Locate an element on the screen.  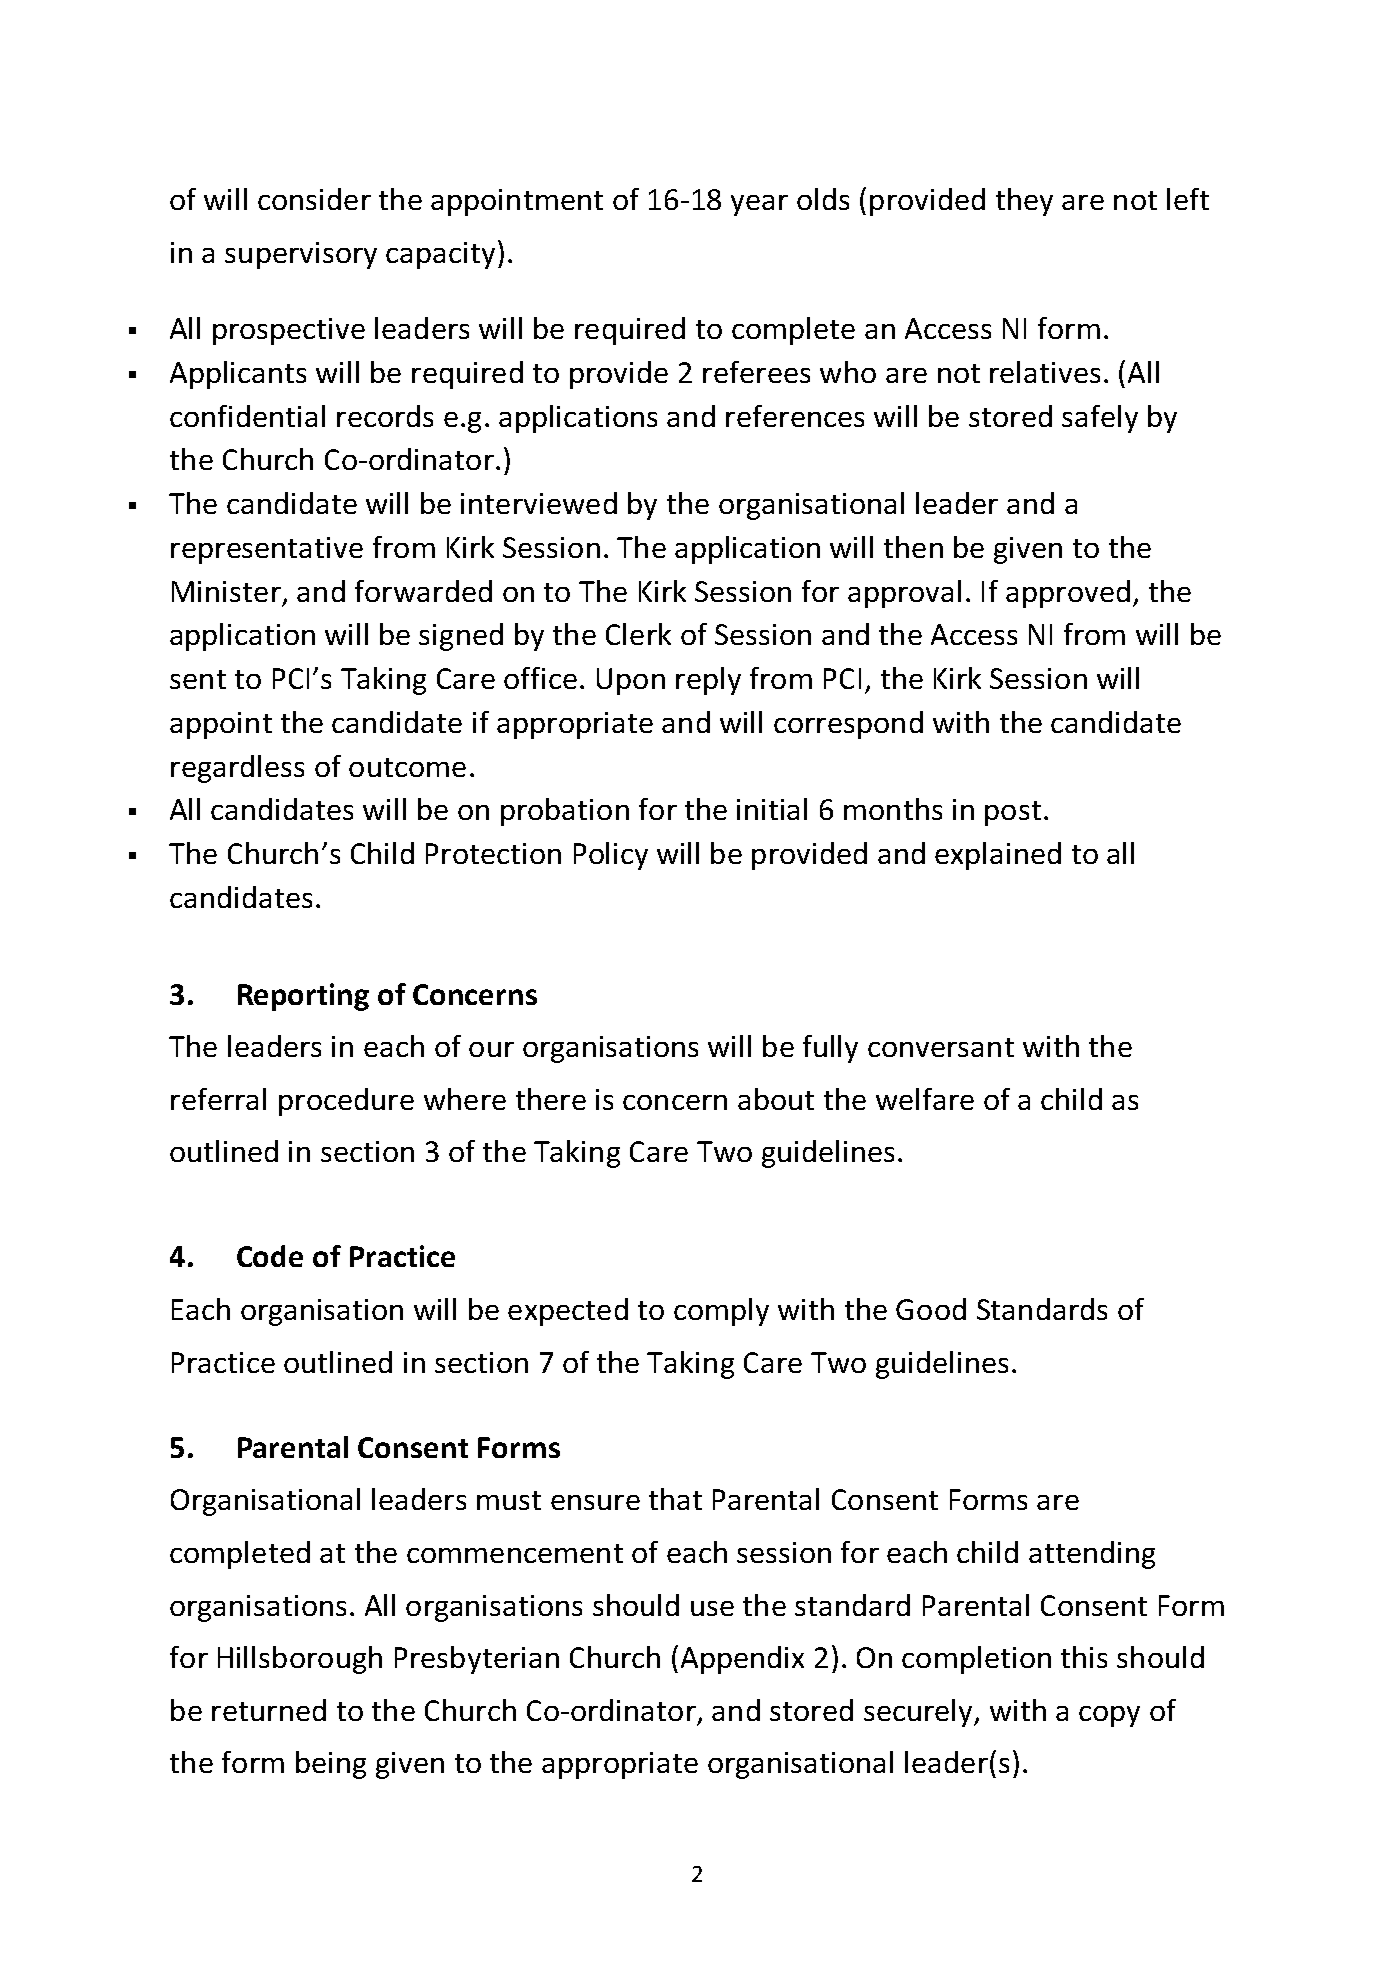
fully is located at coordinates (830, 1049).
